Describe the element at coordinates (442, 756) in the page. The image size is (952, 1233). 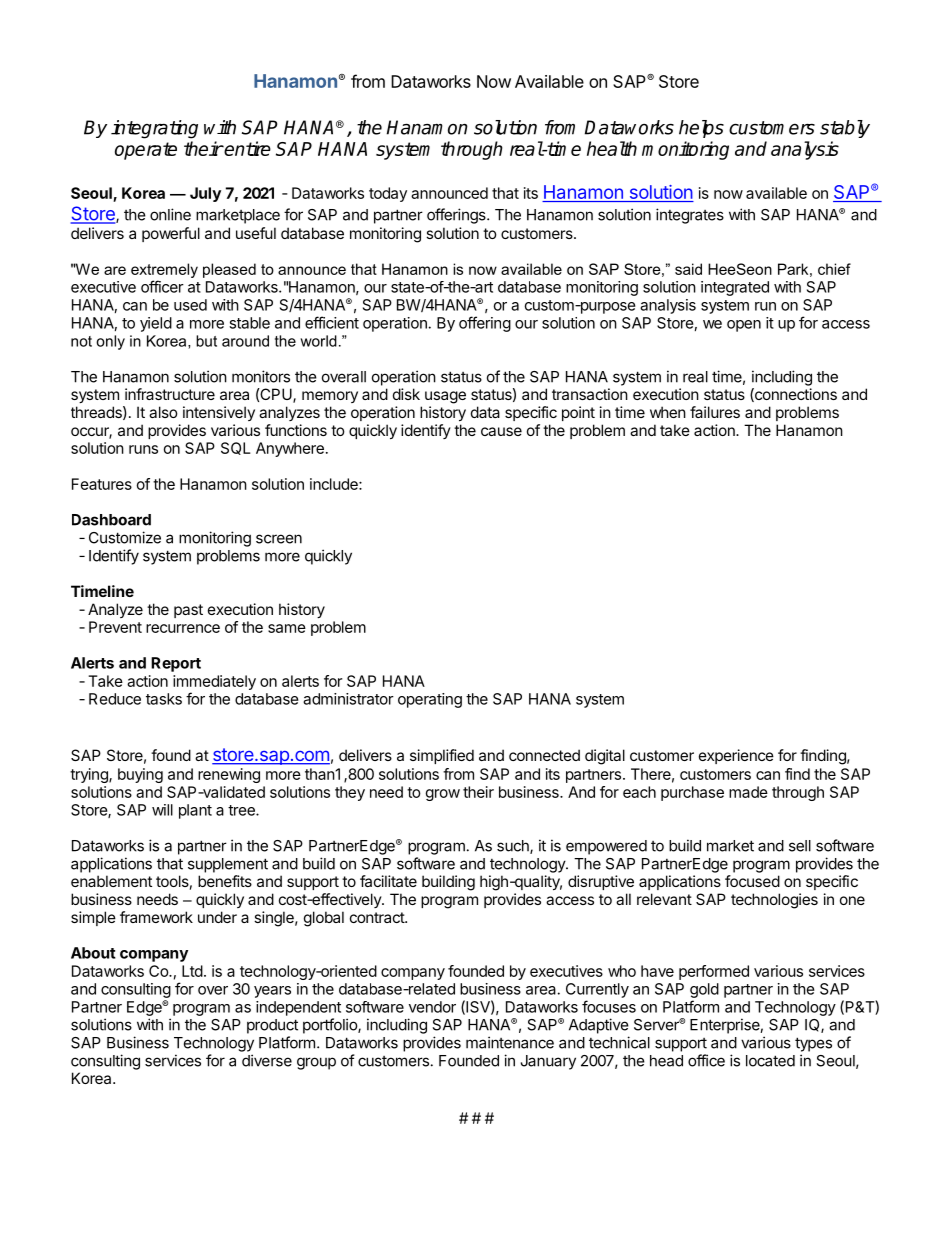
I see `simplified` at that location.
